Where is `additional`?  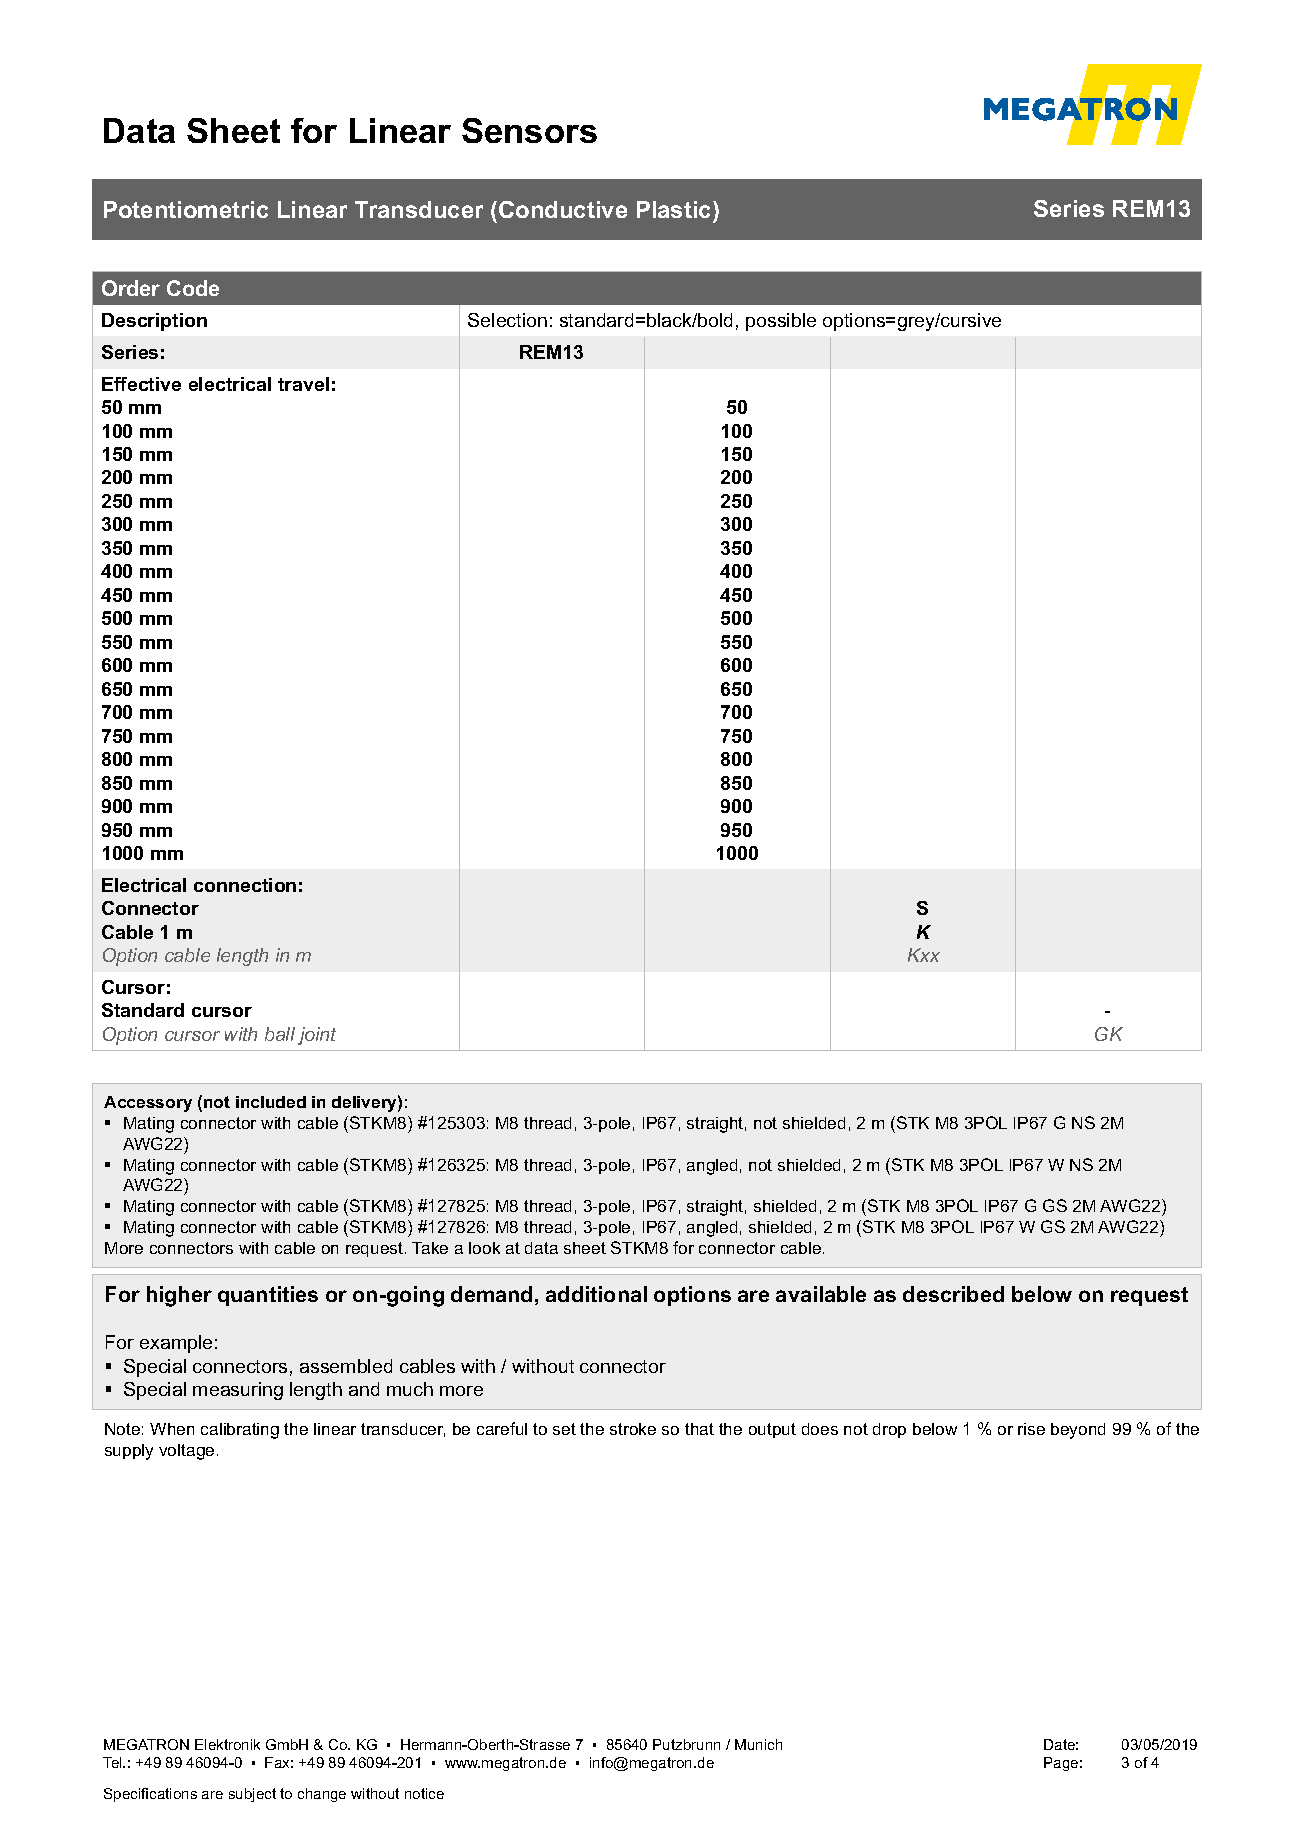 additional is located at coordinates (596, 1294).
